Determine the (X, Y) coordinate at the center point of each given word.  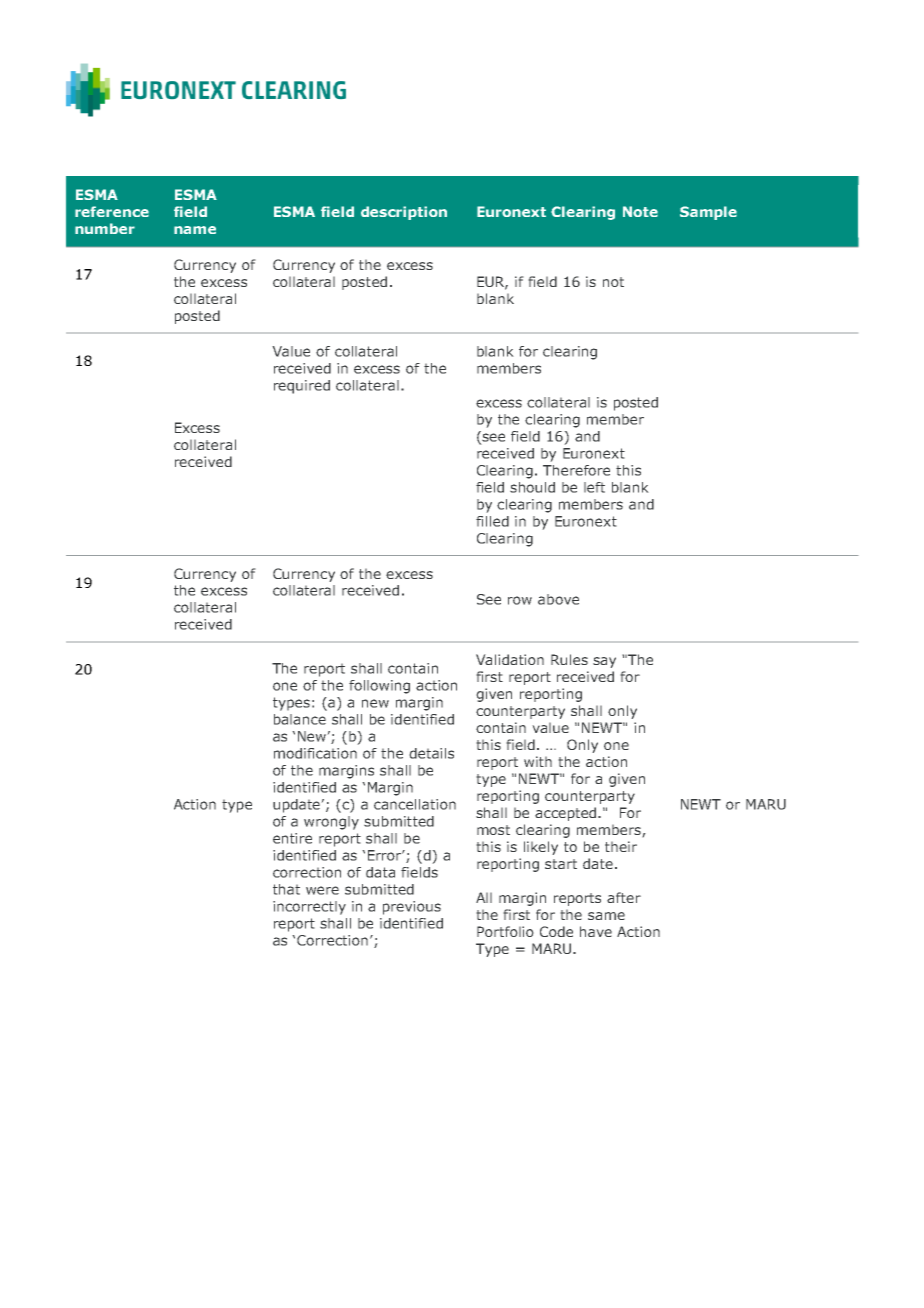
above (558, 599)
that (286, 889)
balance (300, 719)
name (195, 230)
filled (492, 521)
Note (640, 211)
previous (412, 908)
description (404, 213)
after (624, 897)
